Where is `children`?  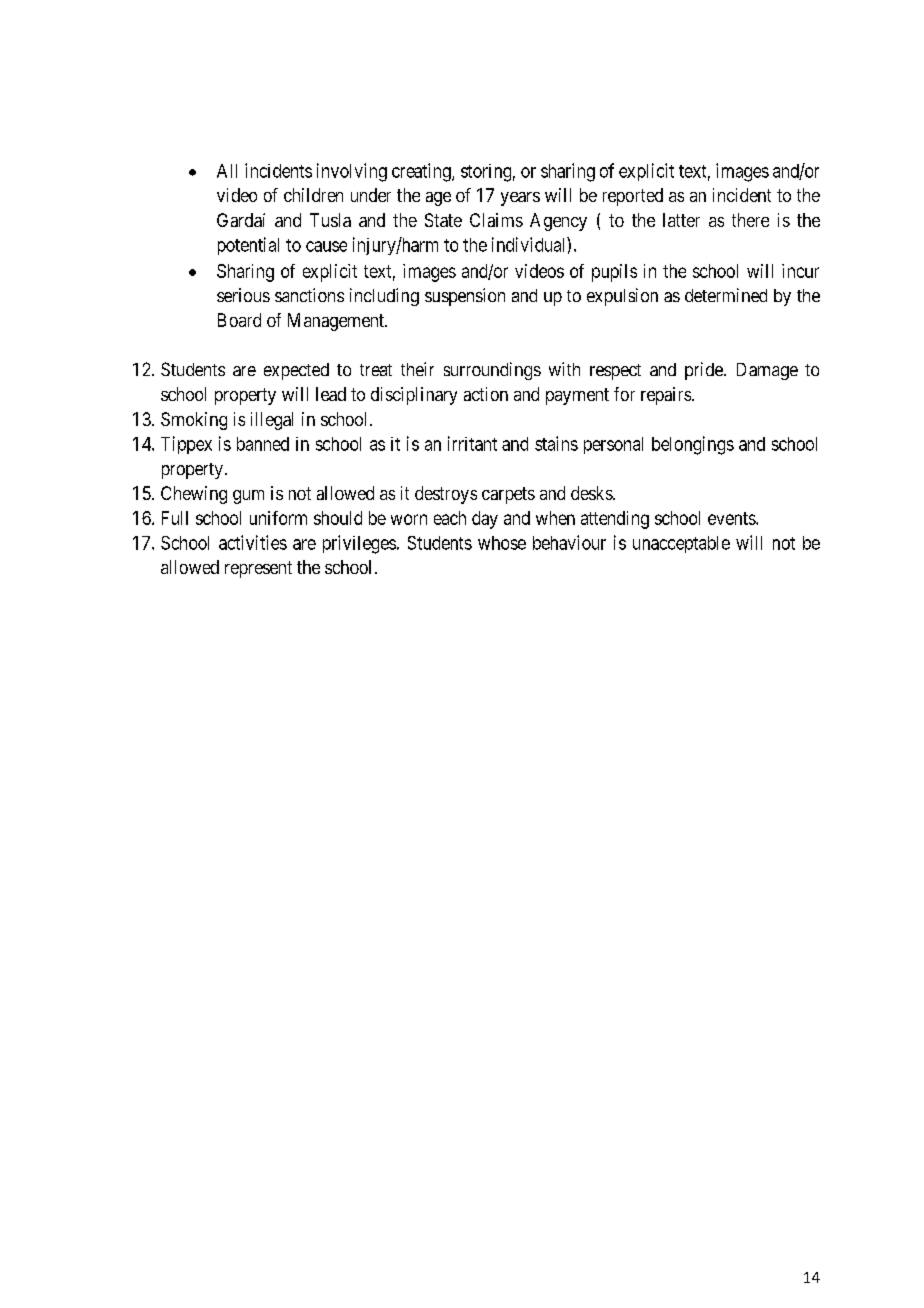 children is located at coordinates (313, 195).
